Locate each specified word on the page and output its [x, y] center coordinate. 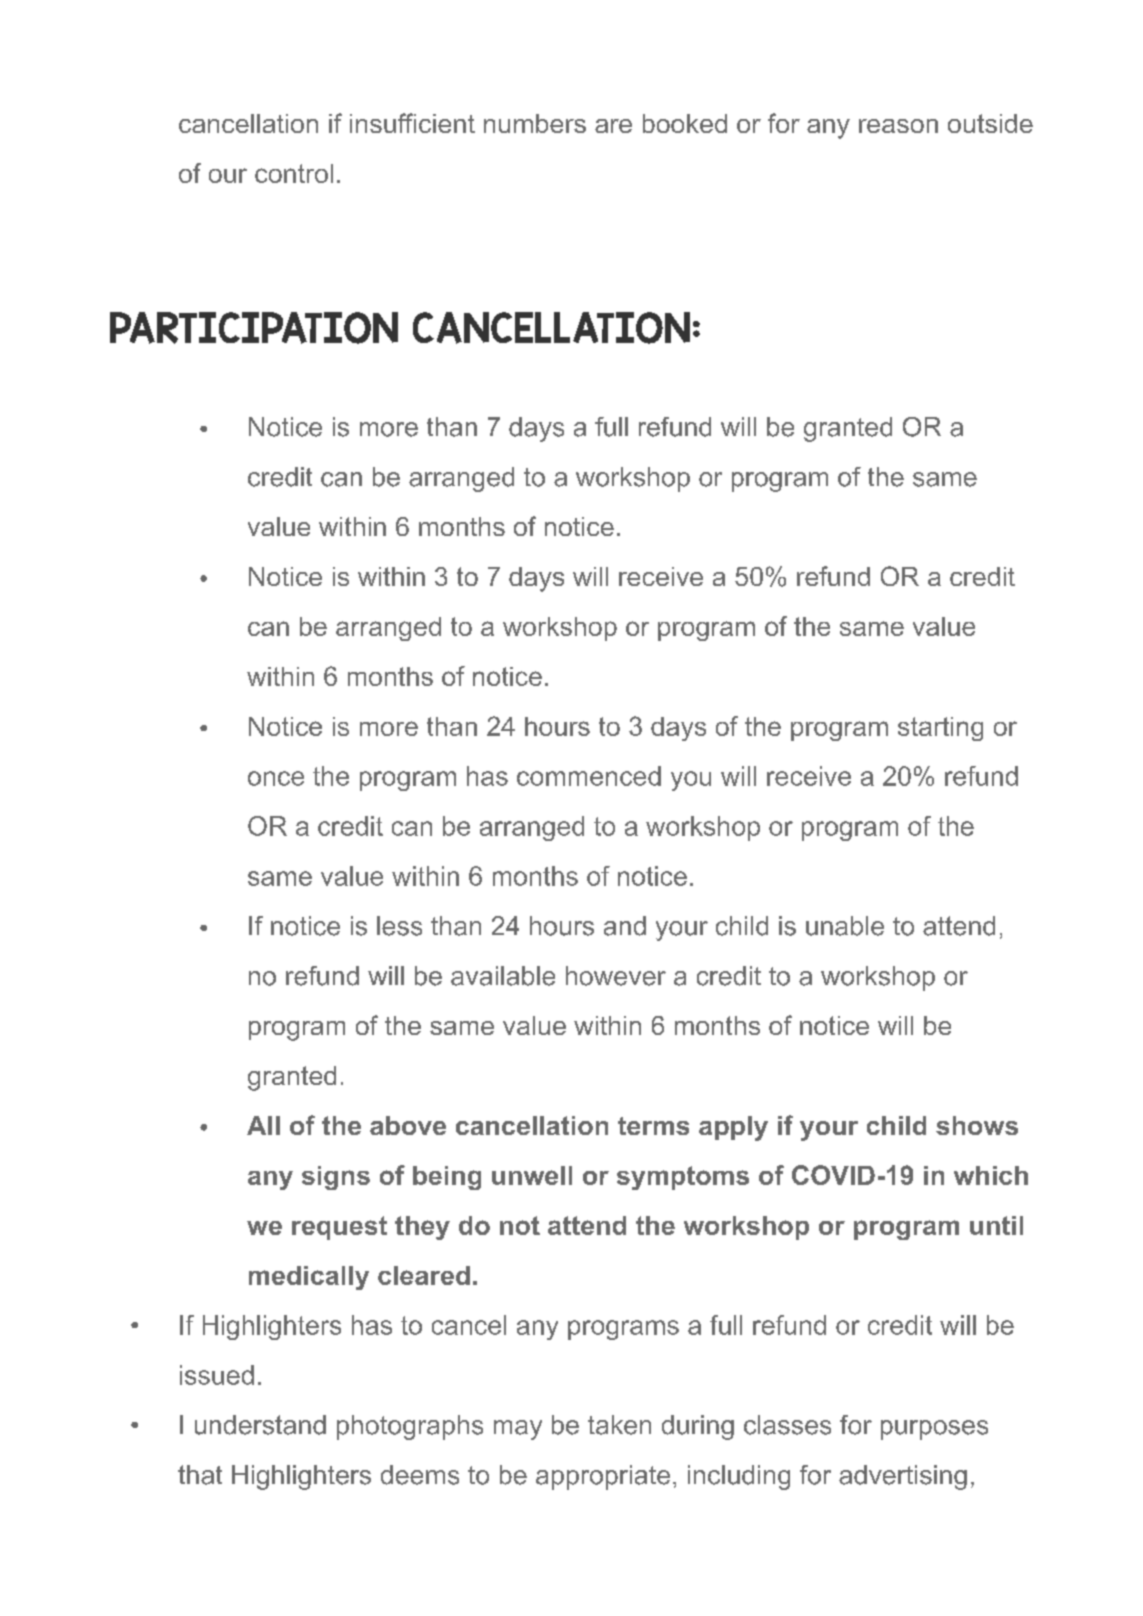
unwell [532, 1175]
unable [845, 926]
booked [685, 123]
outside [990, 123]
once [276, 778]
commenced [589, 776]
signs [336, 1178]
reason [898, 126]
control [294, 173]
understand [260, 1425]
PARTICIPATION [254, 328]
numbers [535, 123]
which [991, 1175]
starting [940, 729]
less [399, 926]
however [616, 976]
